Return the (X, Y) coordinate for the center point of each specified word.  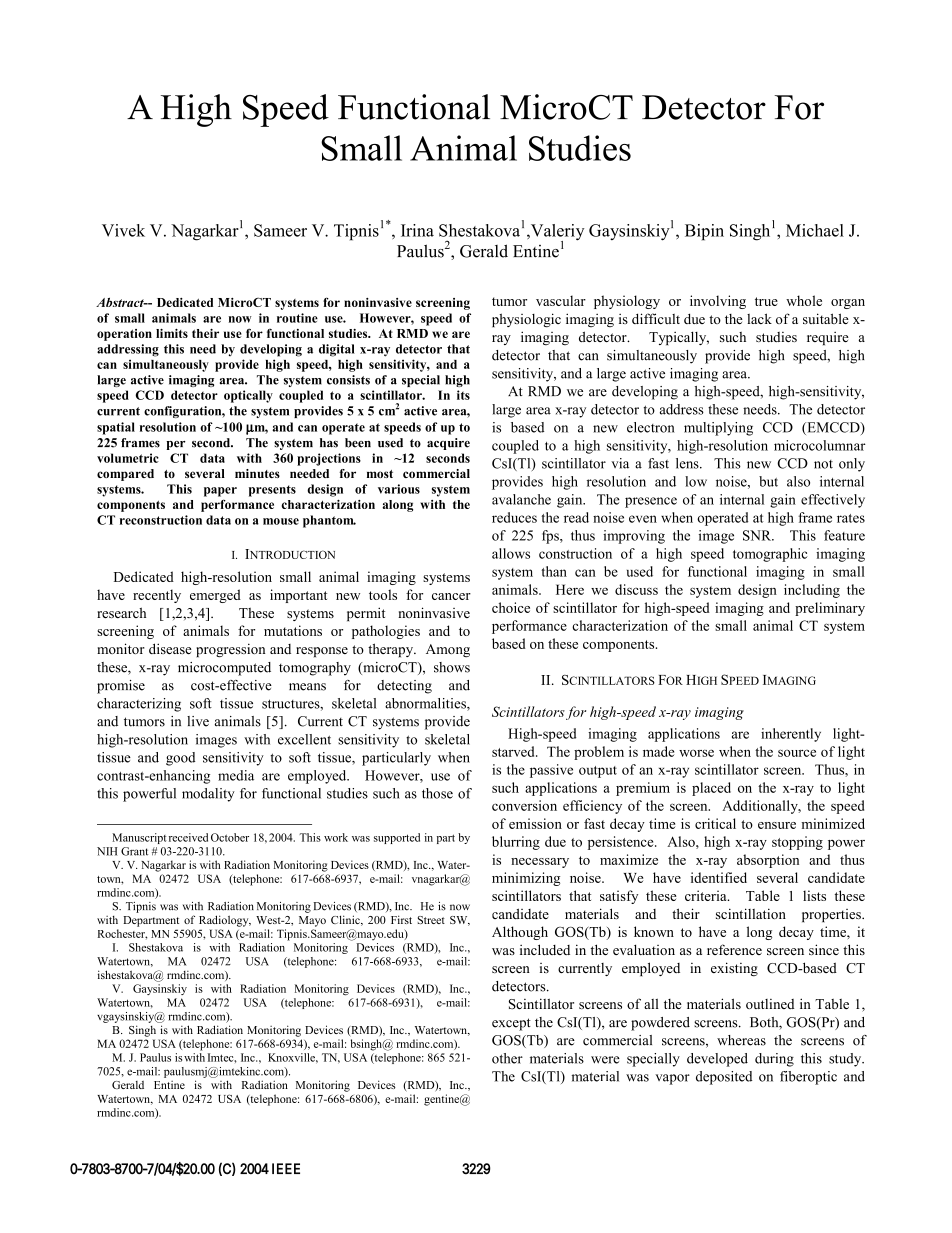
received (188, 837)
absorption (768, 861)
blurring (516, 843)
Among (448, 650)
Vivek (123, 230)
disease (170, 648)
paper (220, 492)
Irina (417, 230)
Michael (815, 230)
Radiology (225, 921)
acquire (448, 444)
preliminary (830, 609)
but (768, 481)
